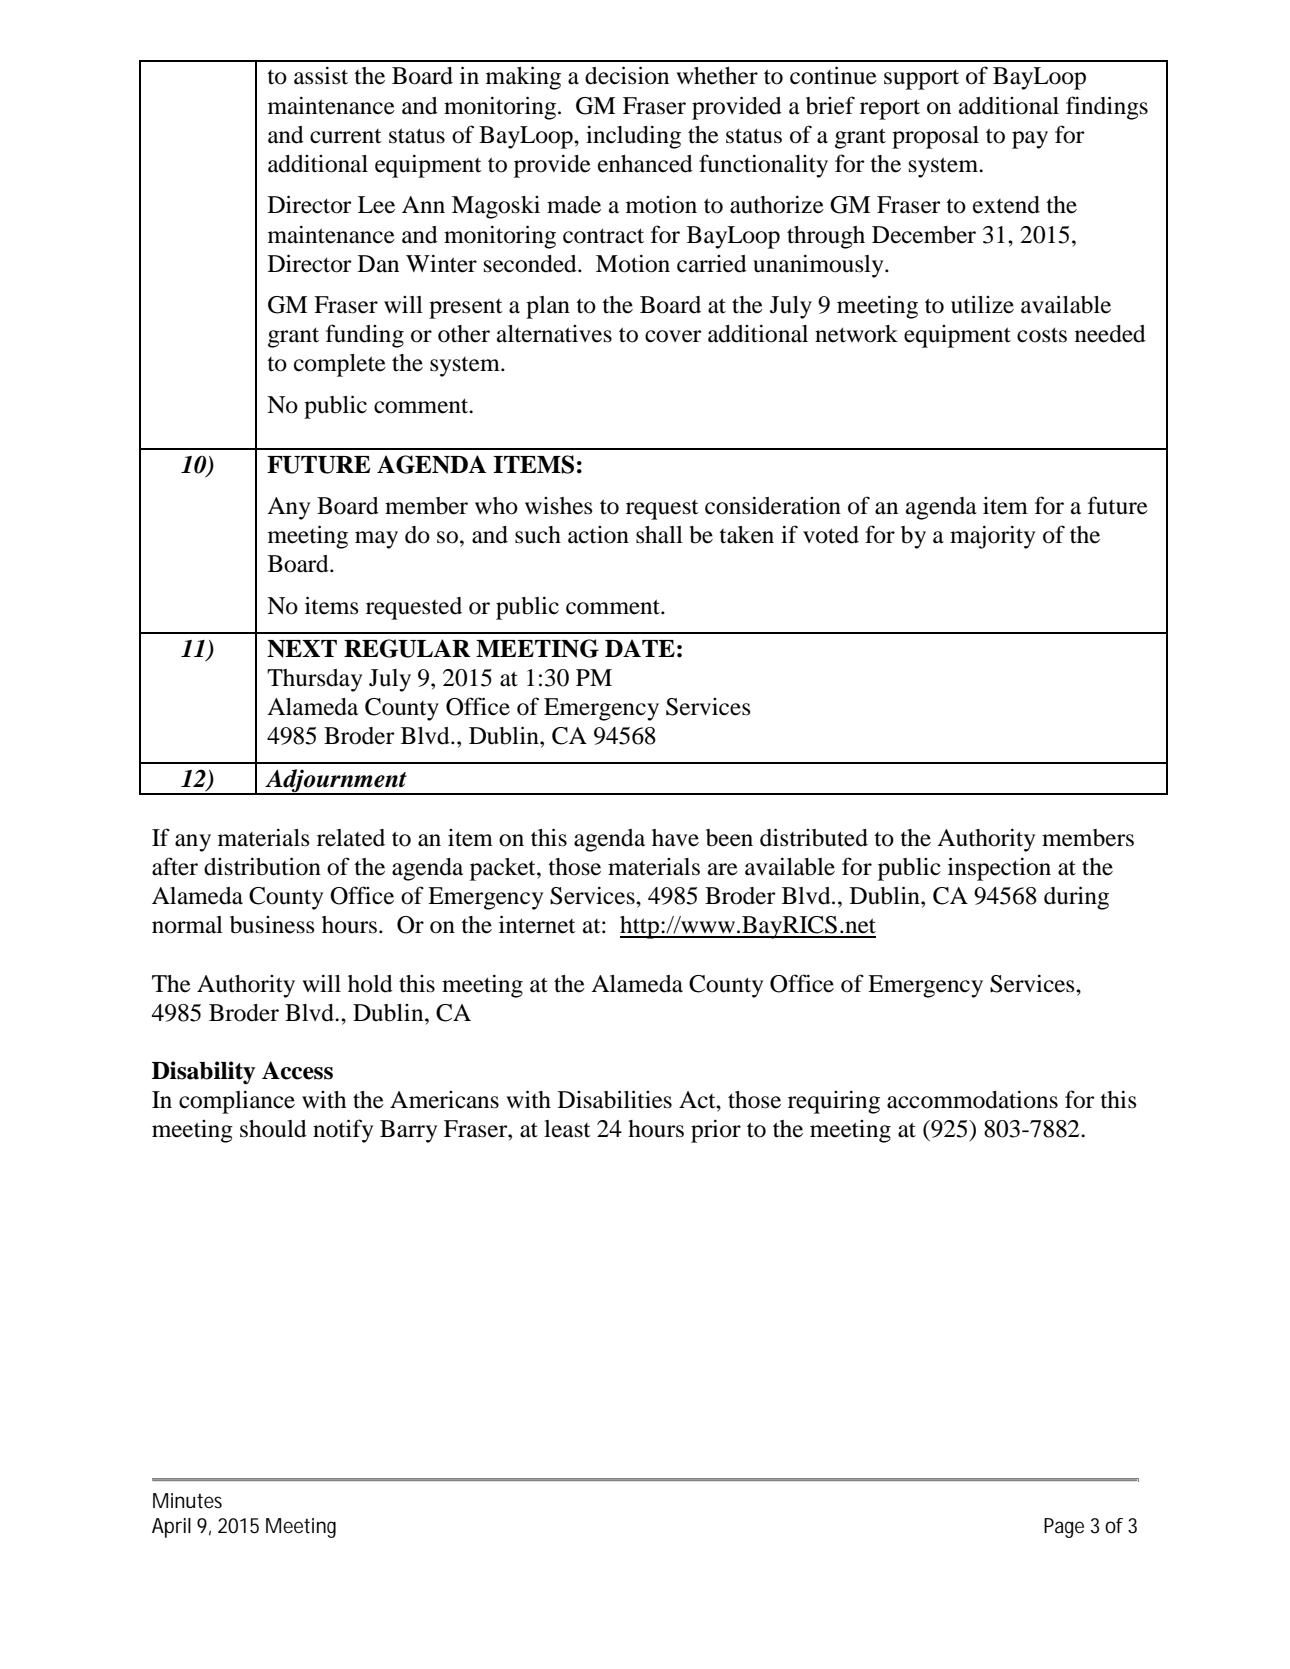  What do you see at coordinates (675, 838) in the document?
I see `have` at bounding box center [675, 838].
